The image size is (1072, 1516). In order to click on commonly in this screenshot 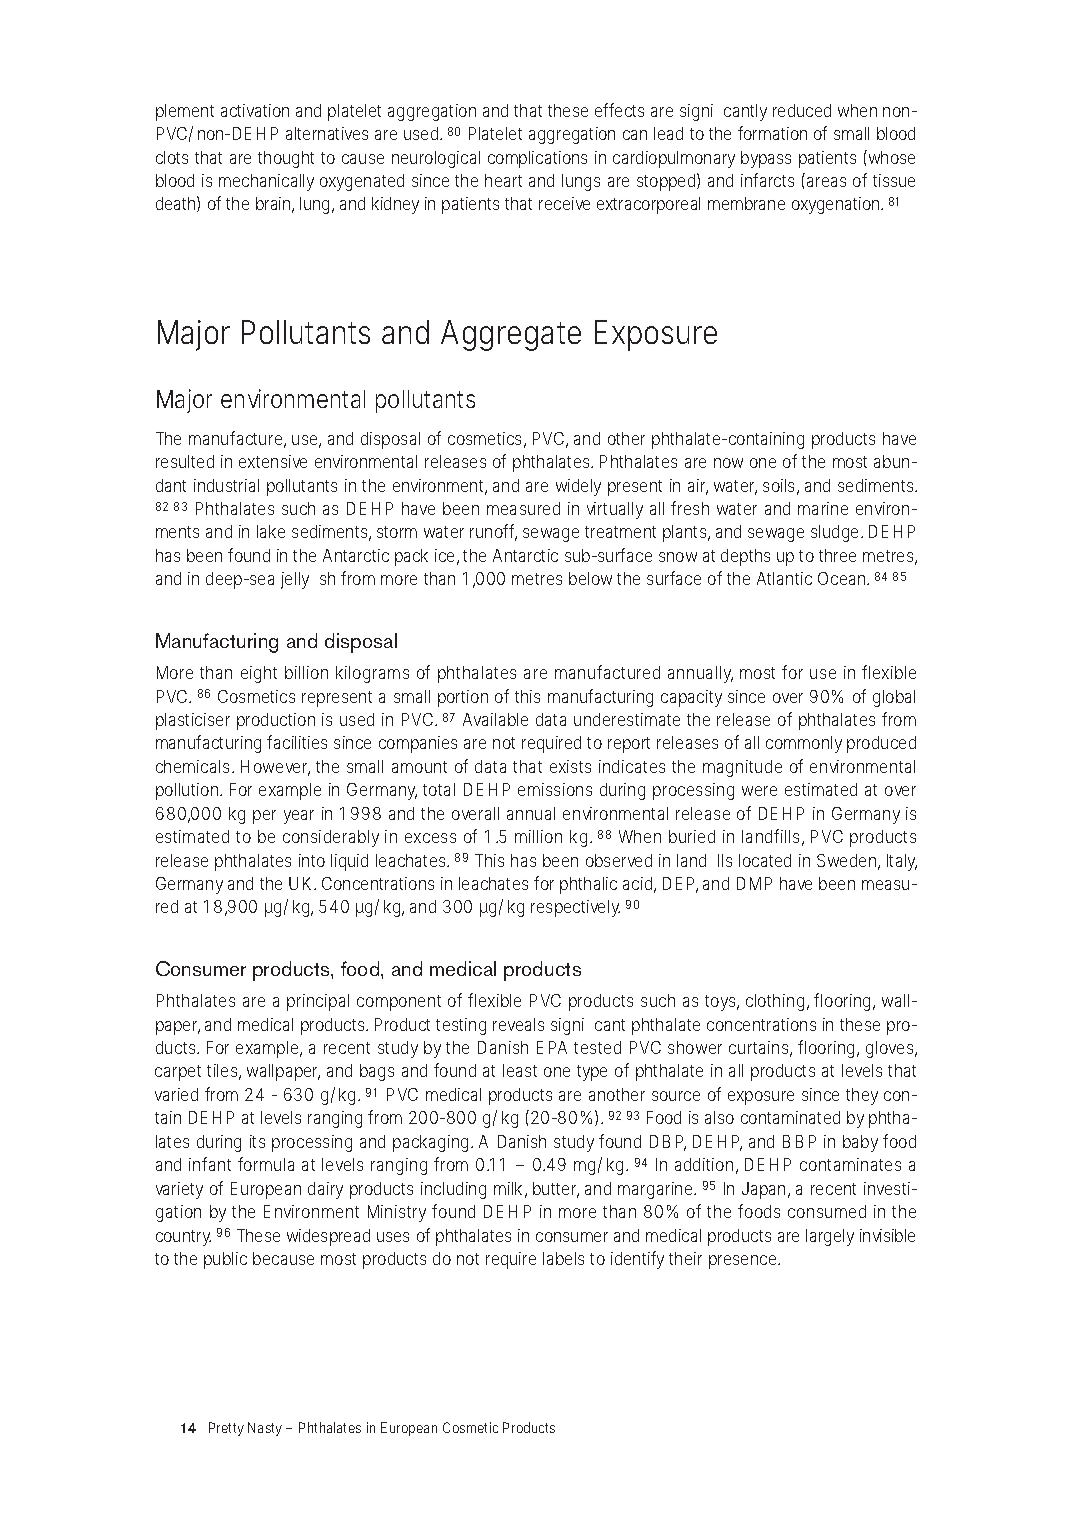, I will do `click(804, 744)`.
